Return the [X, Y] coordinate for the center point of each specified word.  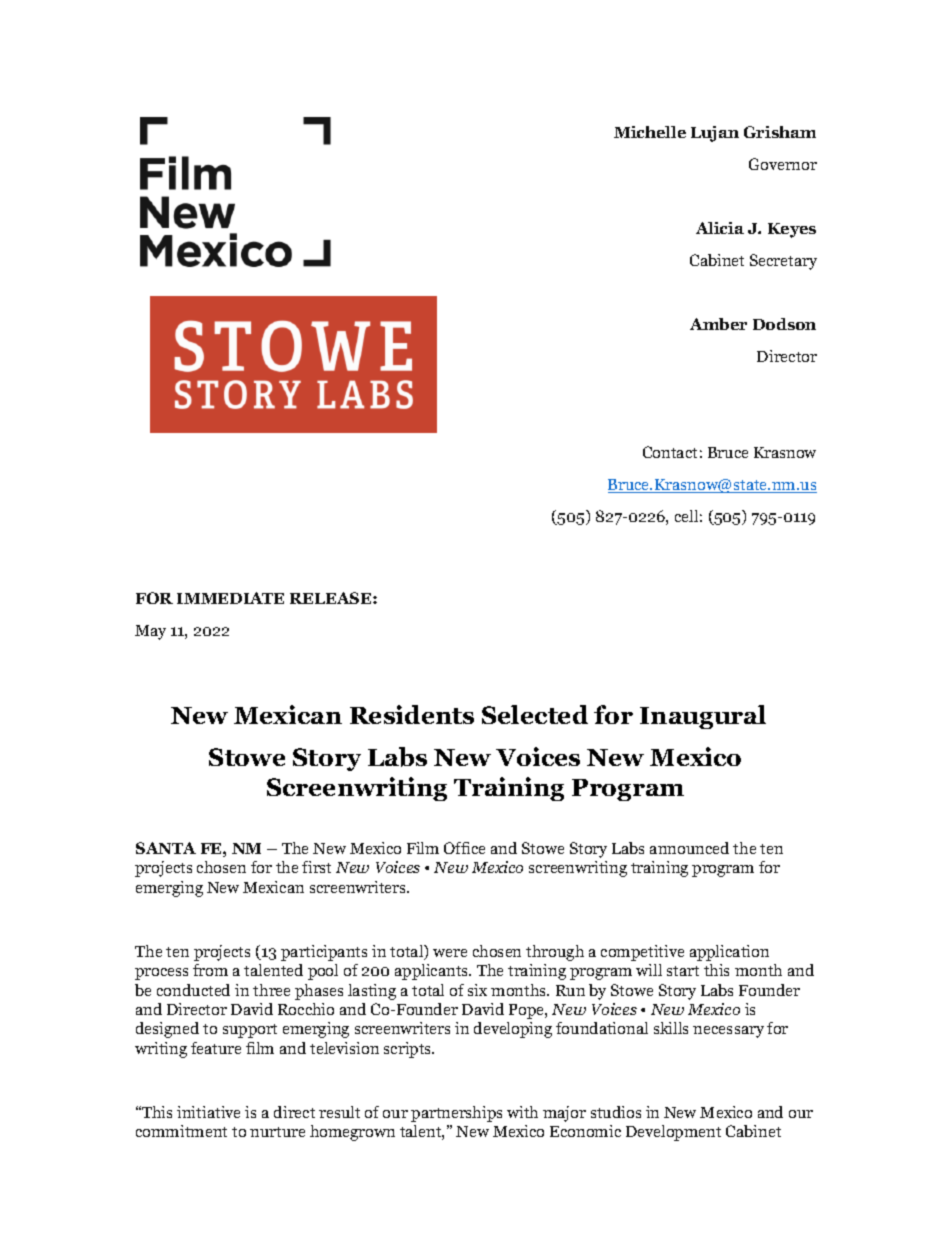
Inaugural [703, 717]
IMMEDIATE [230, 598]
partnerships [456, 1114]
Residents [412, 714]
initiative [208, 1112]
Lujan [715, 134]
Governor [783, 164]
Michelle [650, 132]
